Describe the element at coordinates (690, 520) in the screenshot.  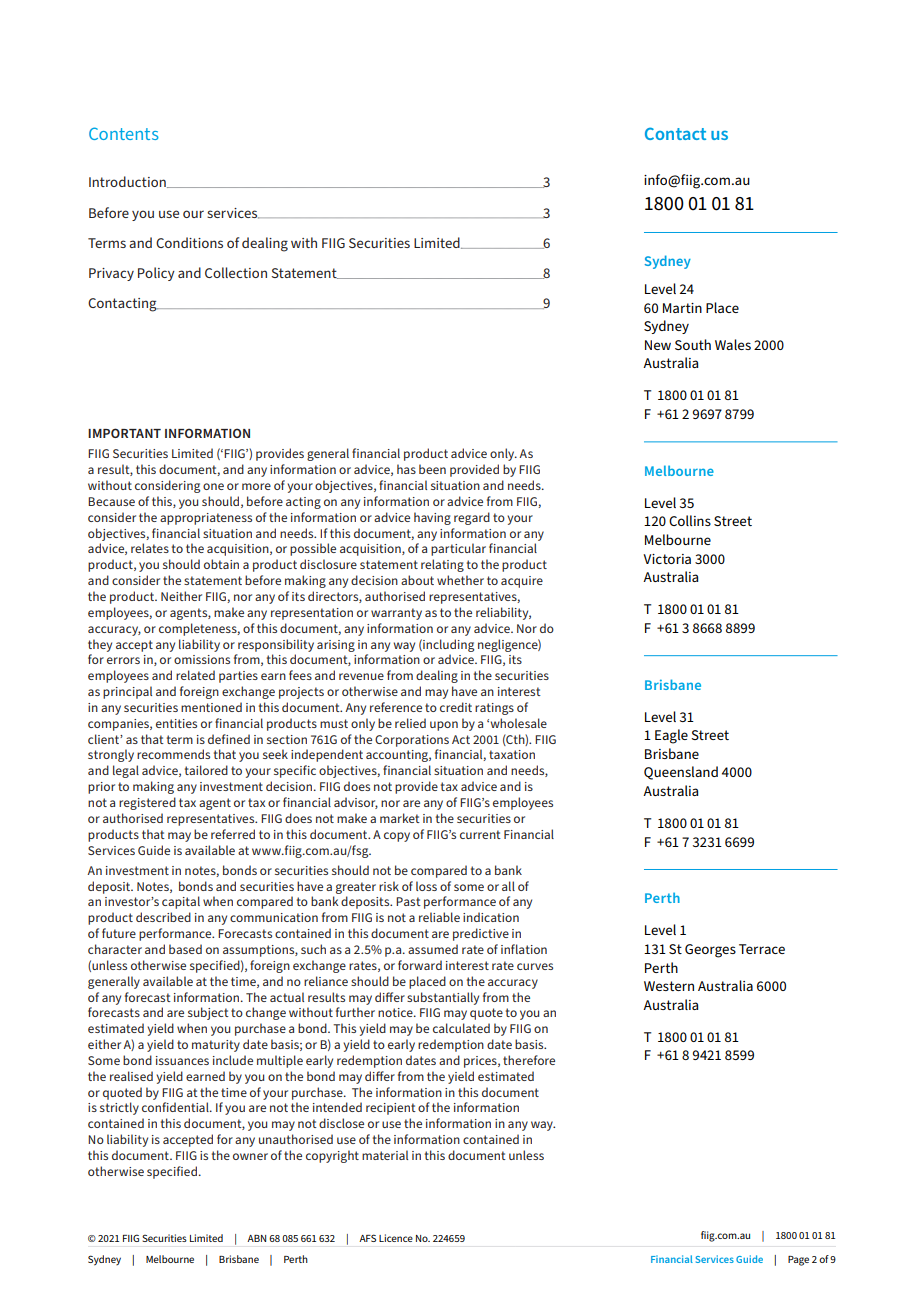
I see `Collins` at that location.
